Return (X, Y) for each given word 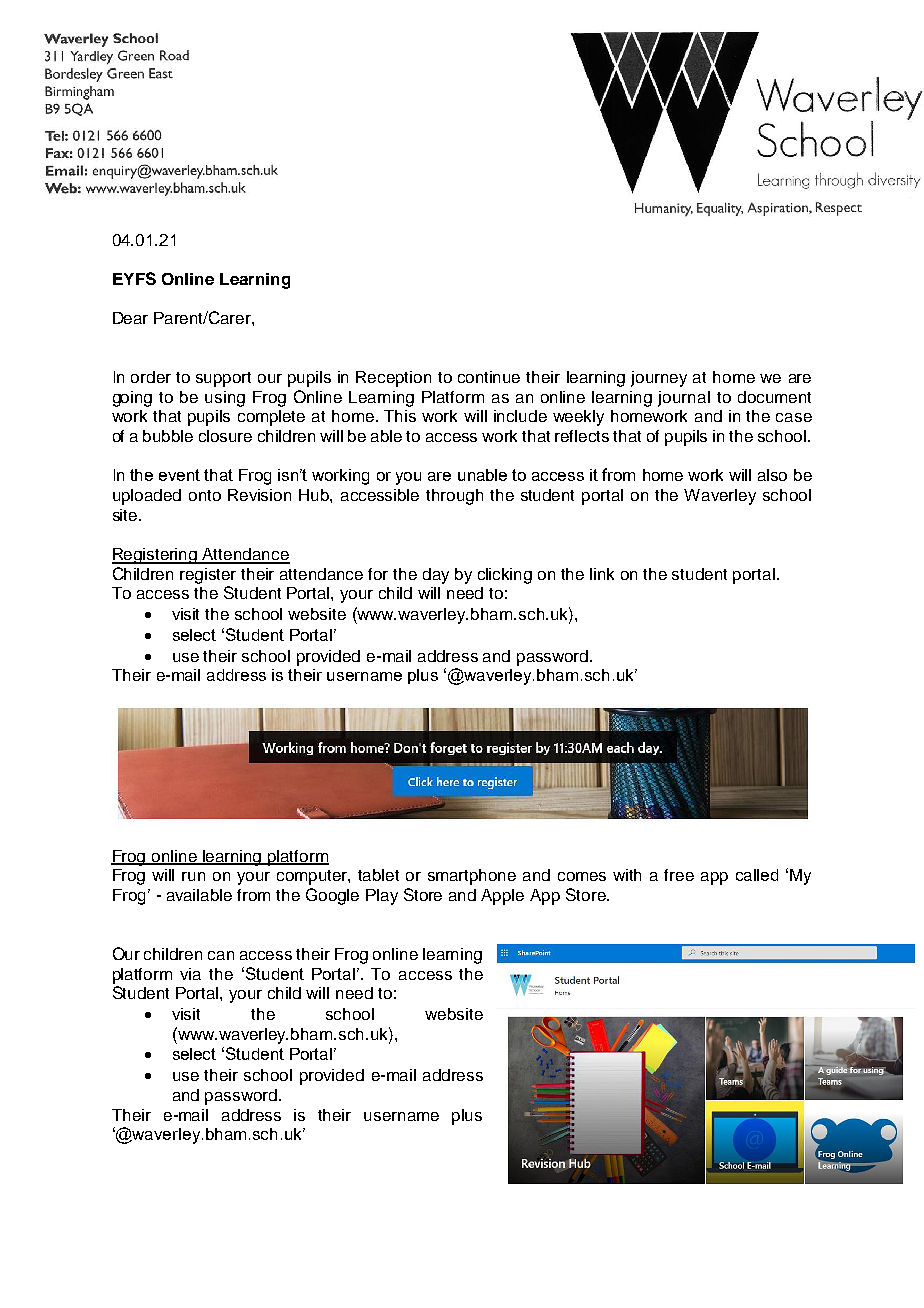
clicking (505, 576)
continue (489, 377)
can (221, 955)
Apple (502, 897)
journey (659, 379)
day (436, 576)
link (602, 574)
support (223, 379)
